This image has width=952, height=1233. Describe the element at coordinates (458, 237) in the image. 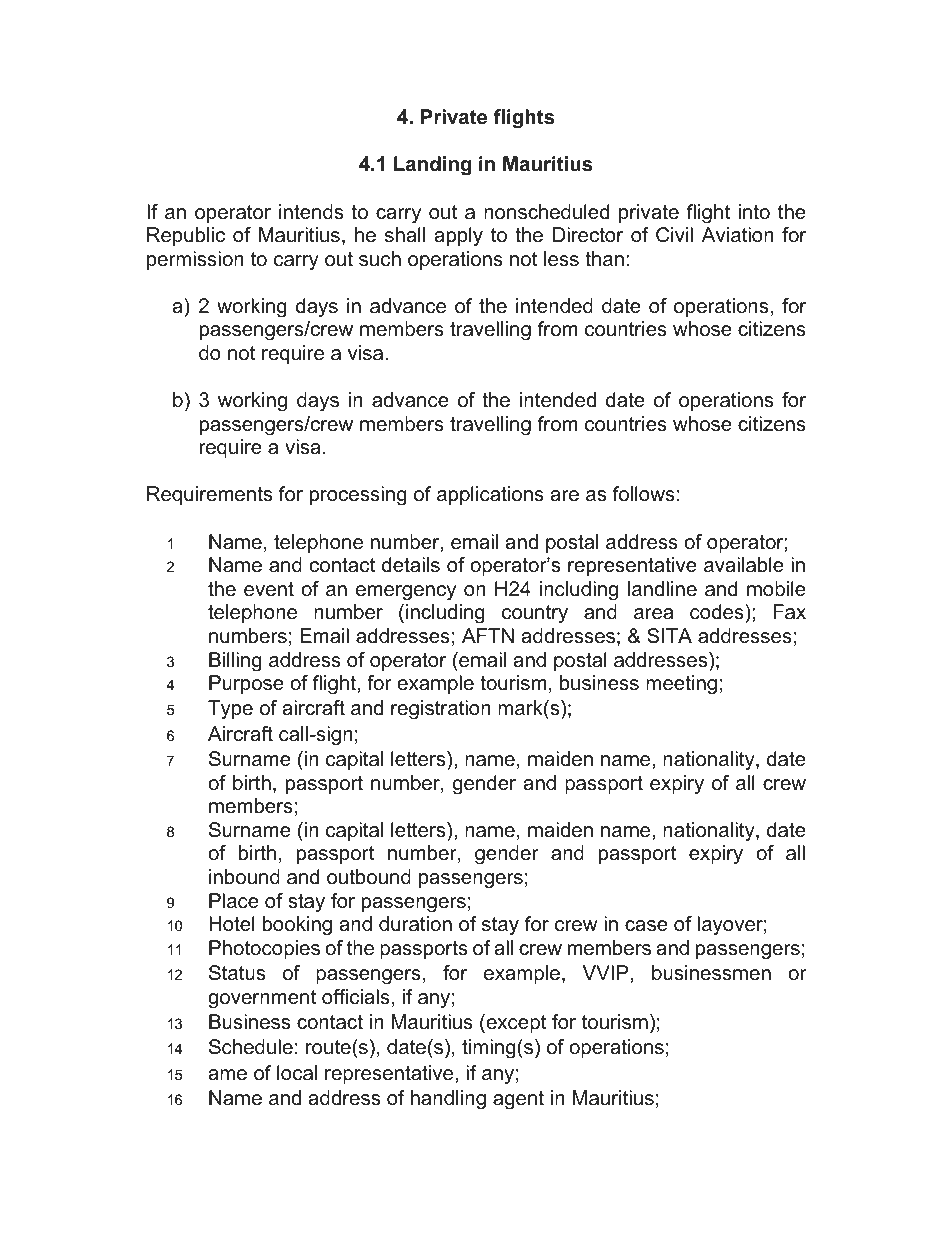

I see `apply` at that location.
